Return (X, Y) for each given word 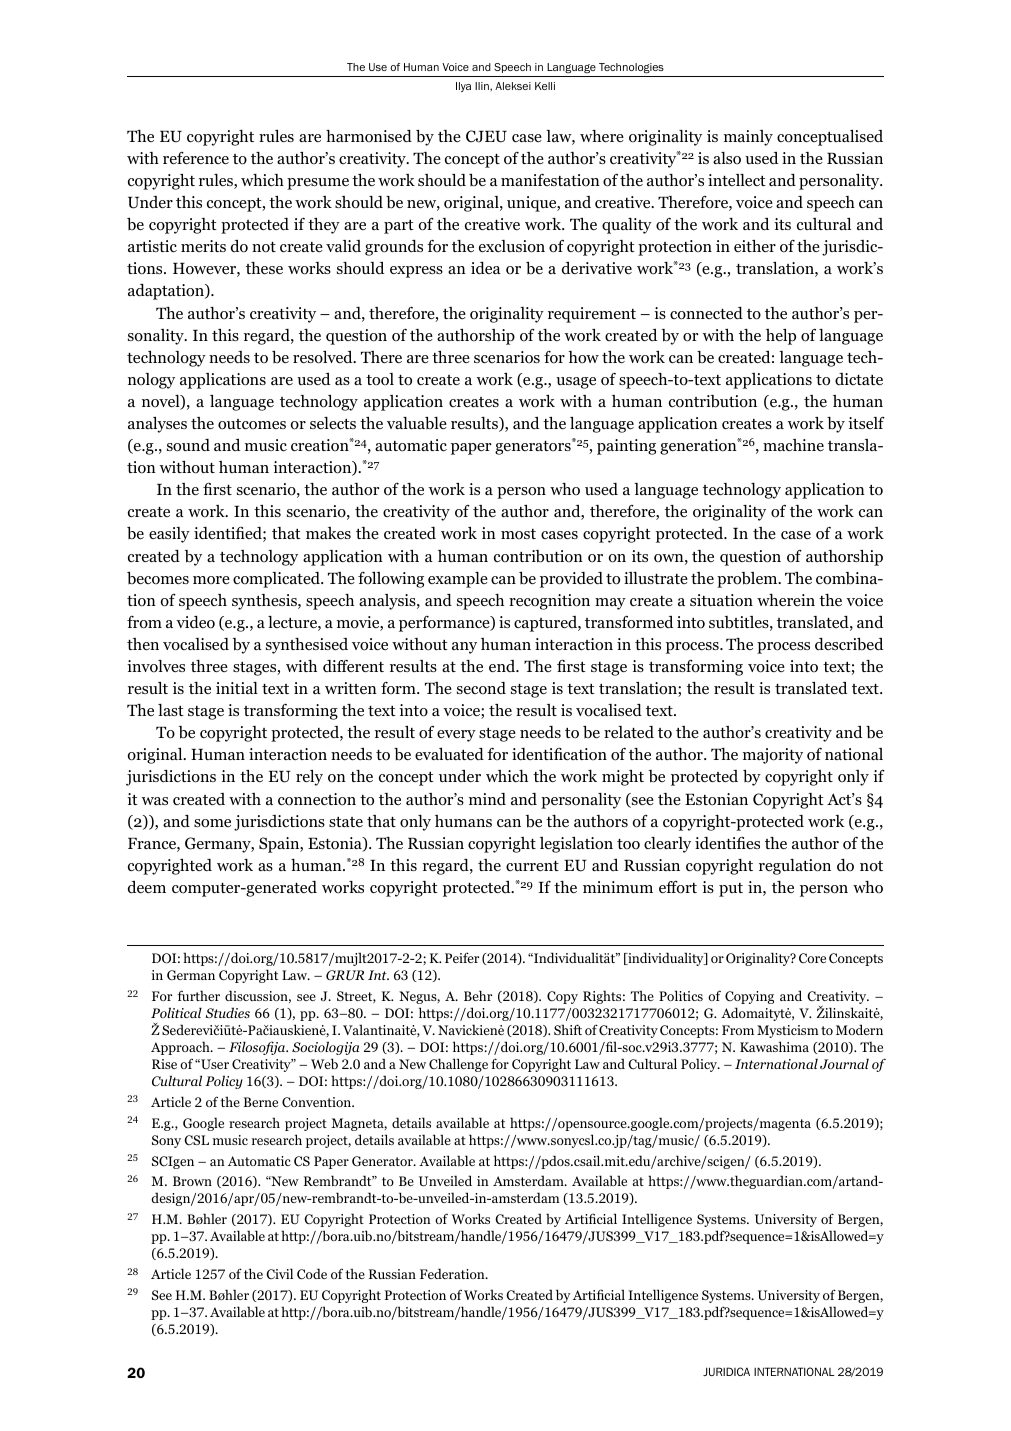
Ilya (463, 87)
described (849, 644)
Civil (279, 1273)
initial (237, 688)
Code (312, 1274)
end (503, 666)
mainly (748, 138)
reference (196, 158)
